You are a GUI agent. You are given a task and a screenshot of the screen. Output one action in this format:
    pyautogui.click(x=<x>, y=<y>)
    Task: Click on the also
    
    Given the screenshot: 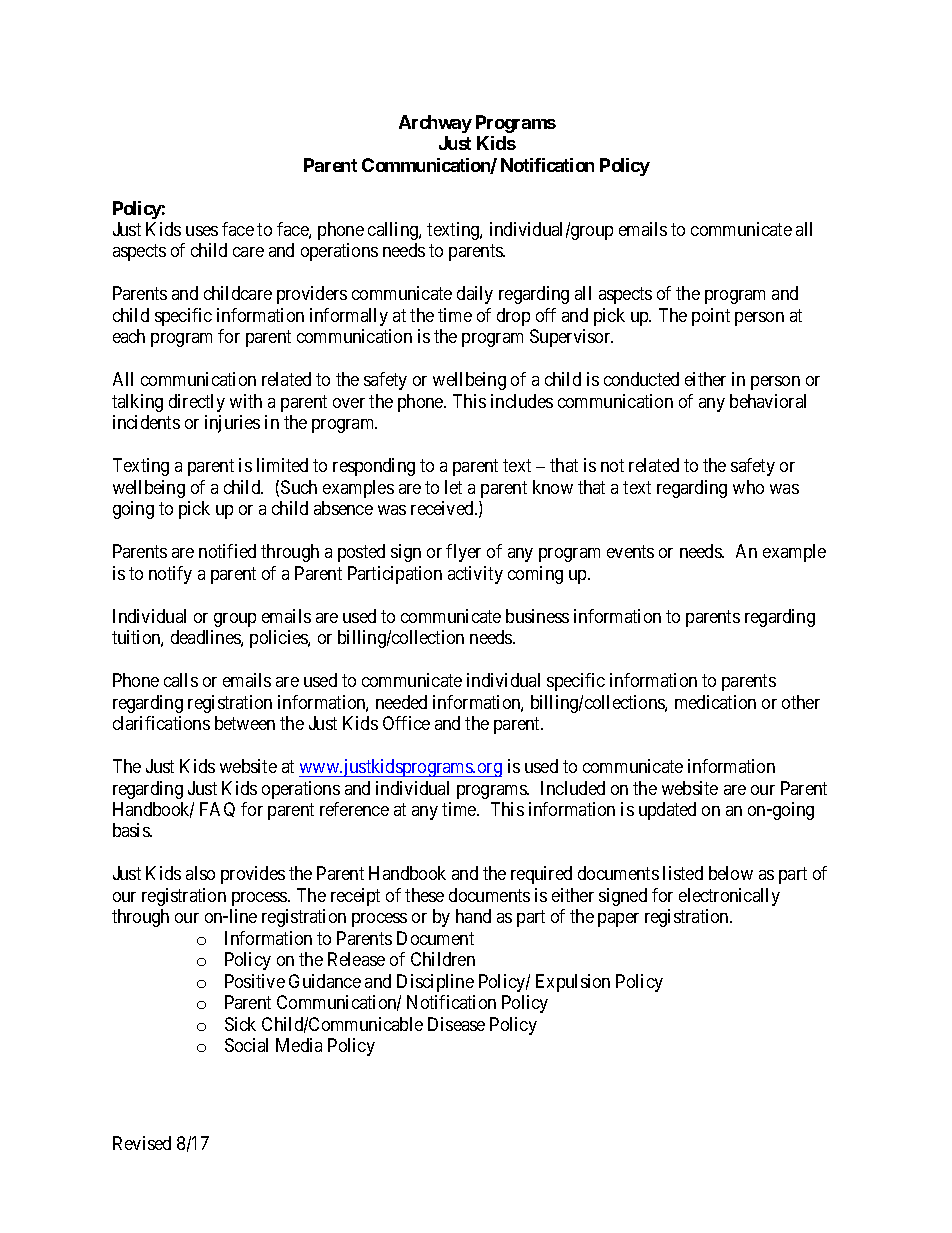 What is the action you would take?
    pyautogui.click(x=200, y=873)
